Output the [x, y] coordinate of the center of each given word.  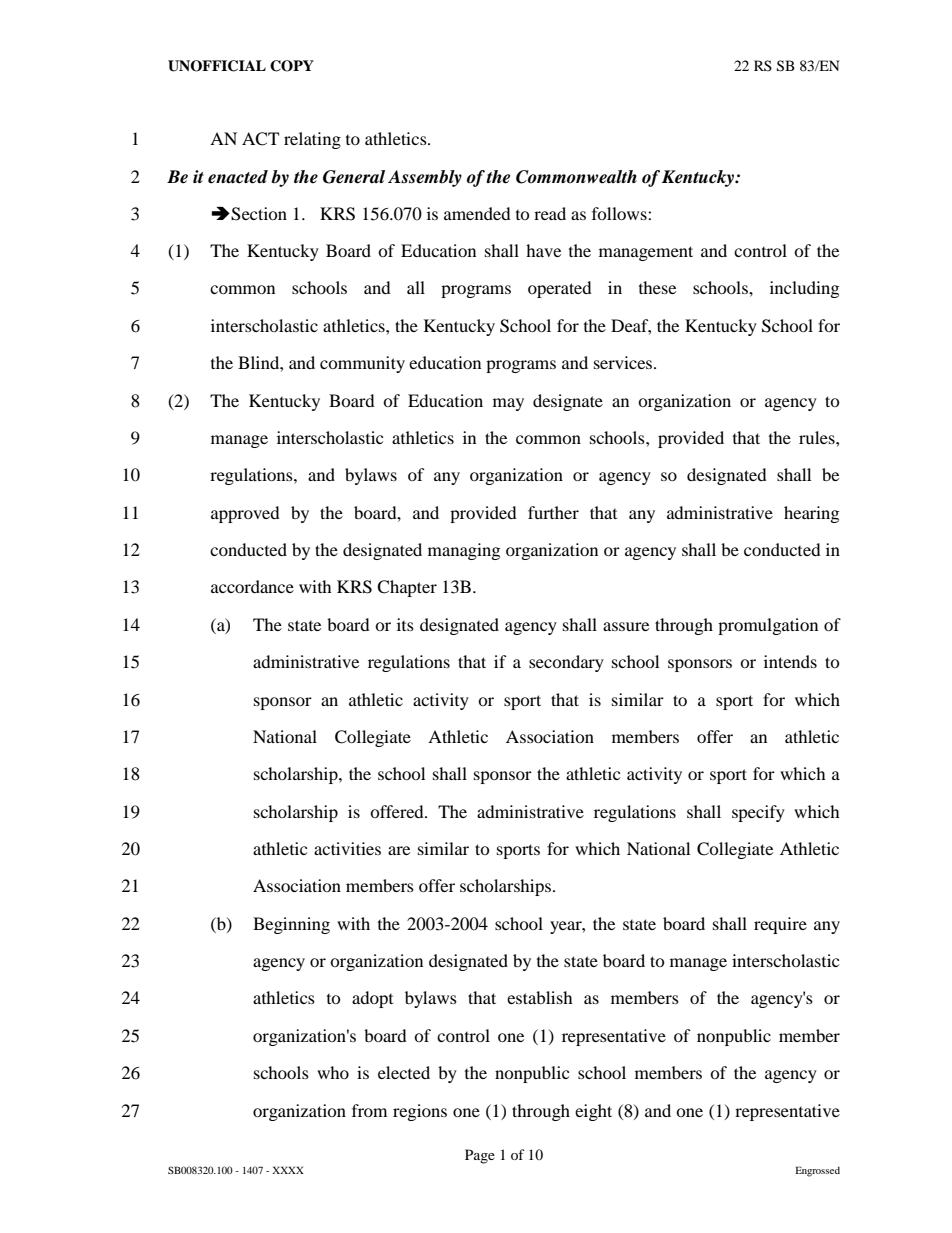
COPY [292, 66]
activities [347, 848]
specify [758, 813]
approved [245, 514]
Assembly [425, 178]
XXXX [288, 1170]
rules [818, 437]
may [508, 404]
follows [620, 213]
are [399, 850]
